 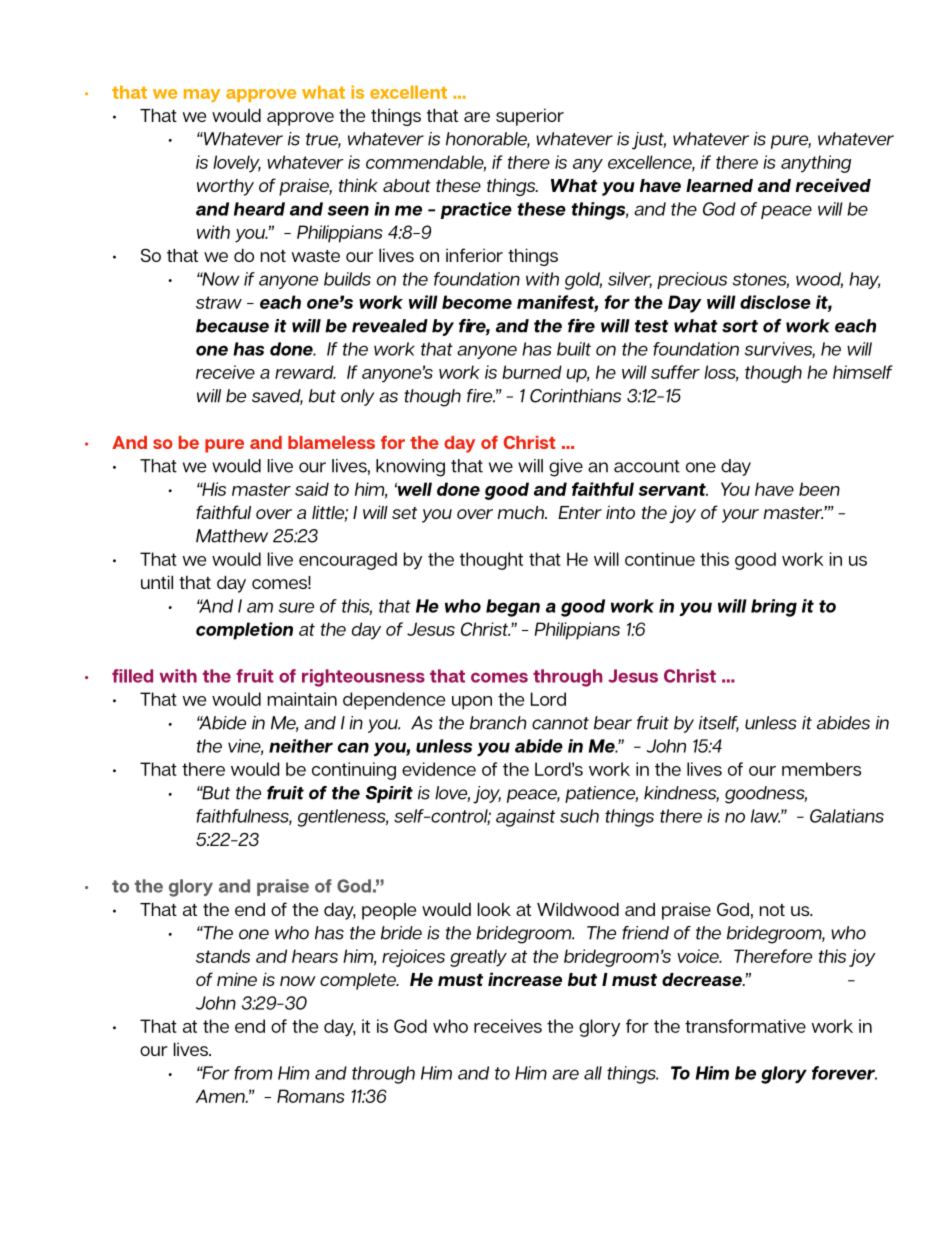 I want to click on neither, so click(x=301, y=746).
